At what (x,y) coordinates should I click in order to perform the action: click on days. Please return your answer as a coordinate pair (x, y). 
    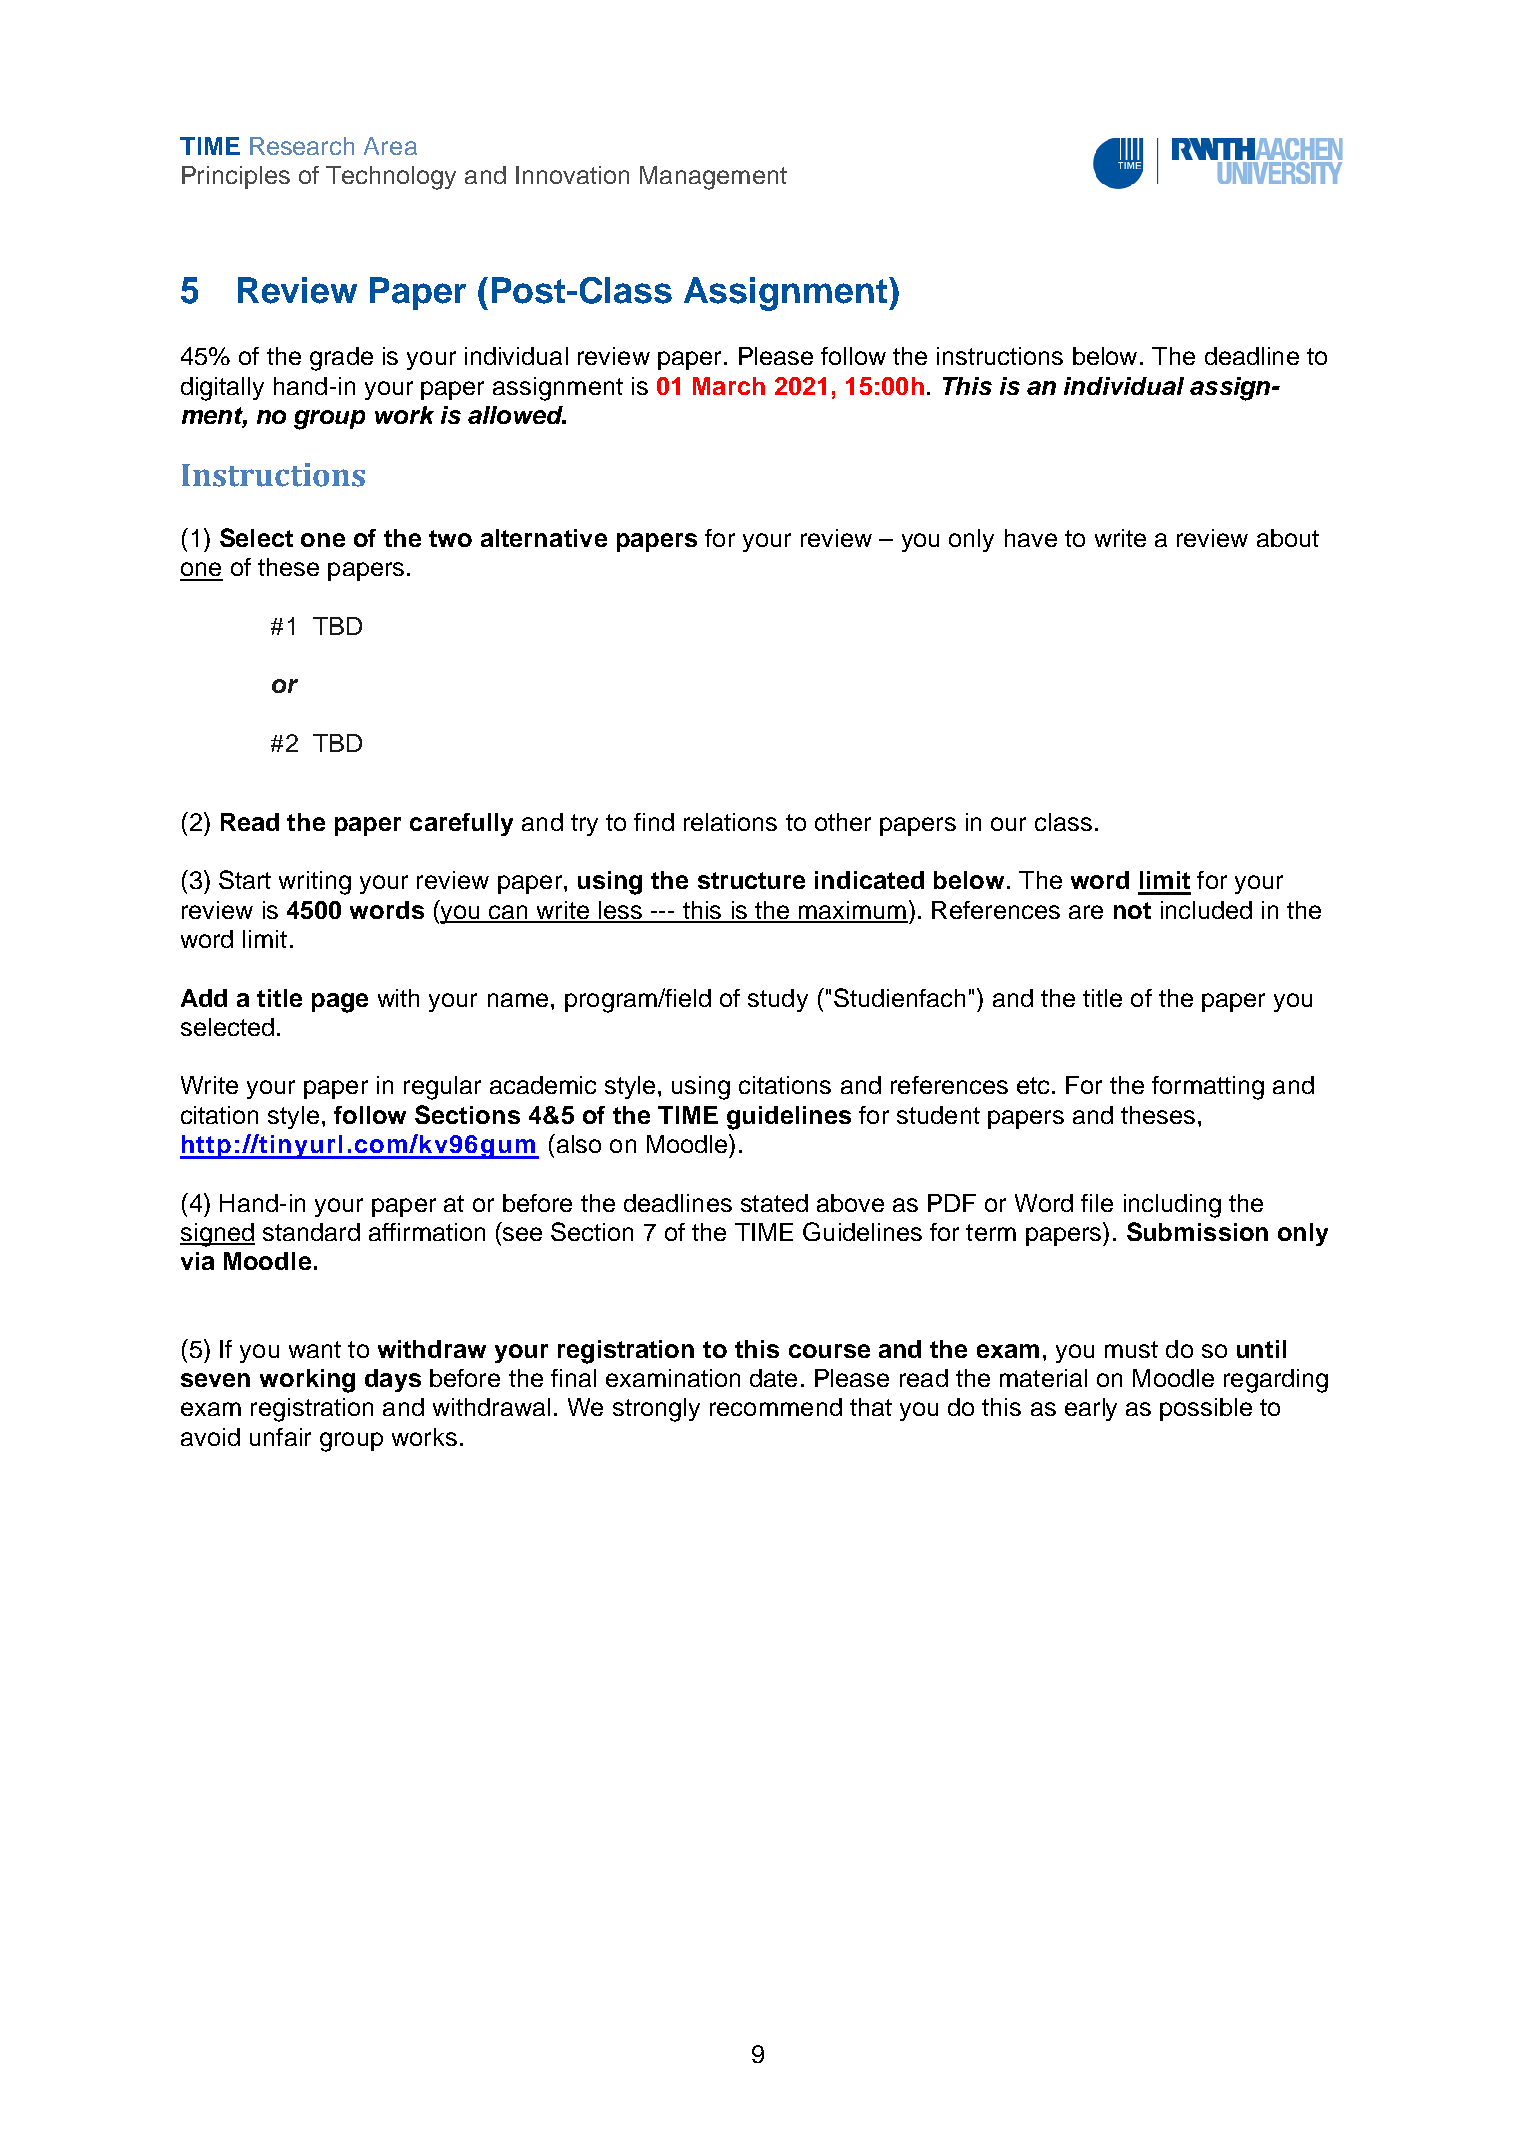
    Looking at the image, I should click on (393, 1380).
